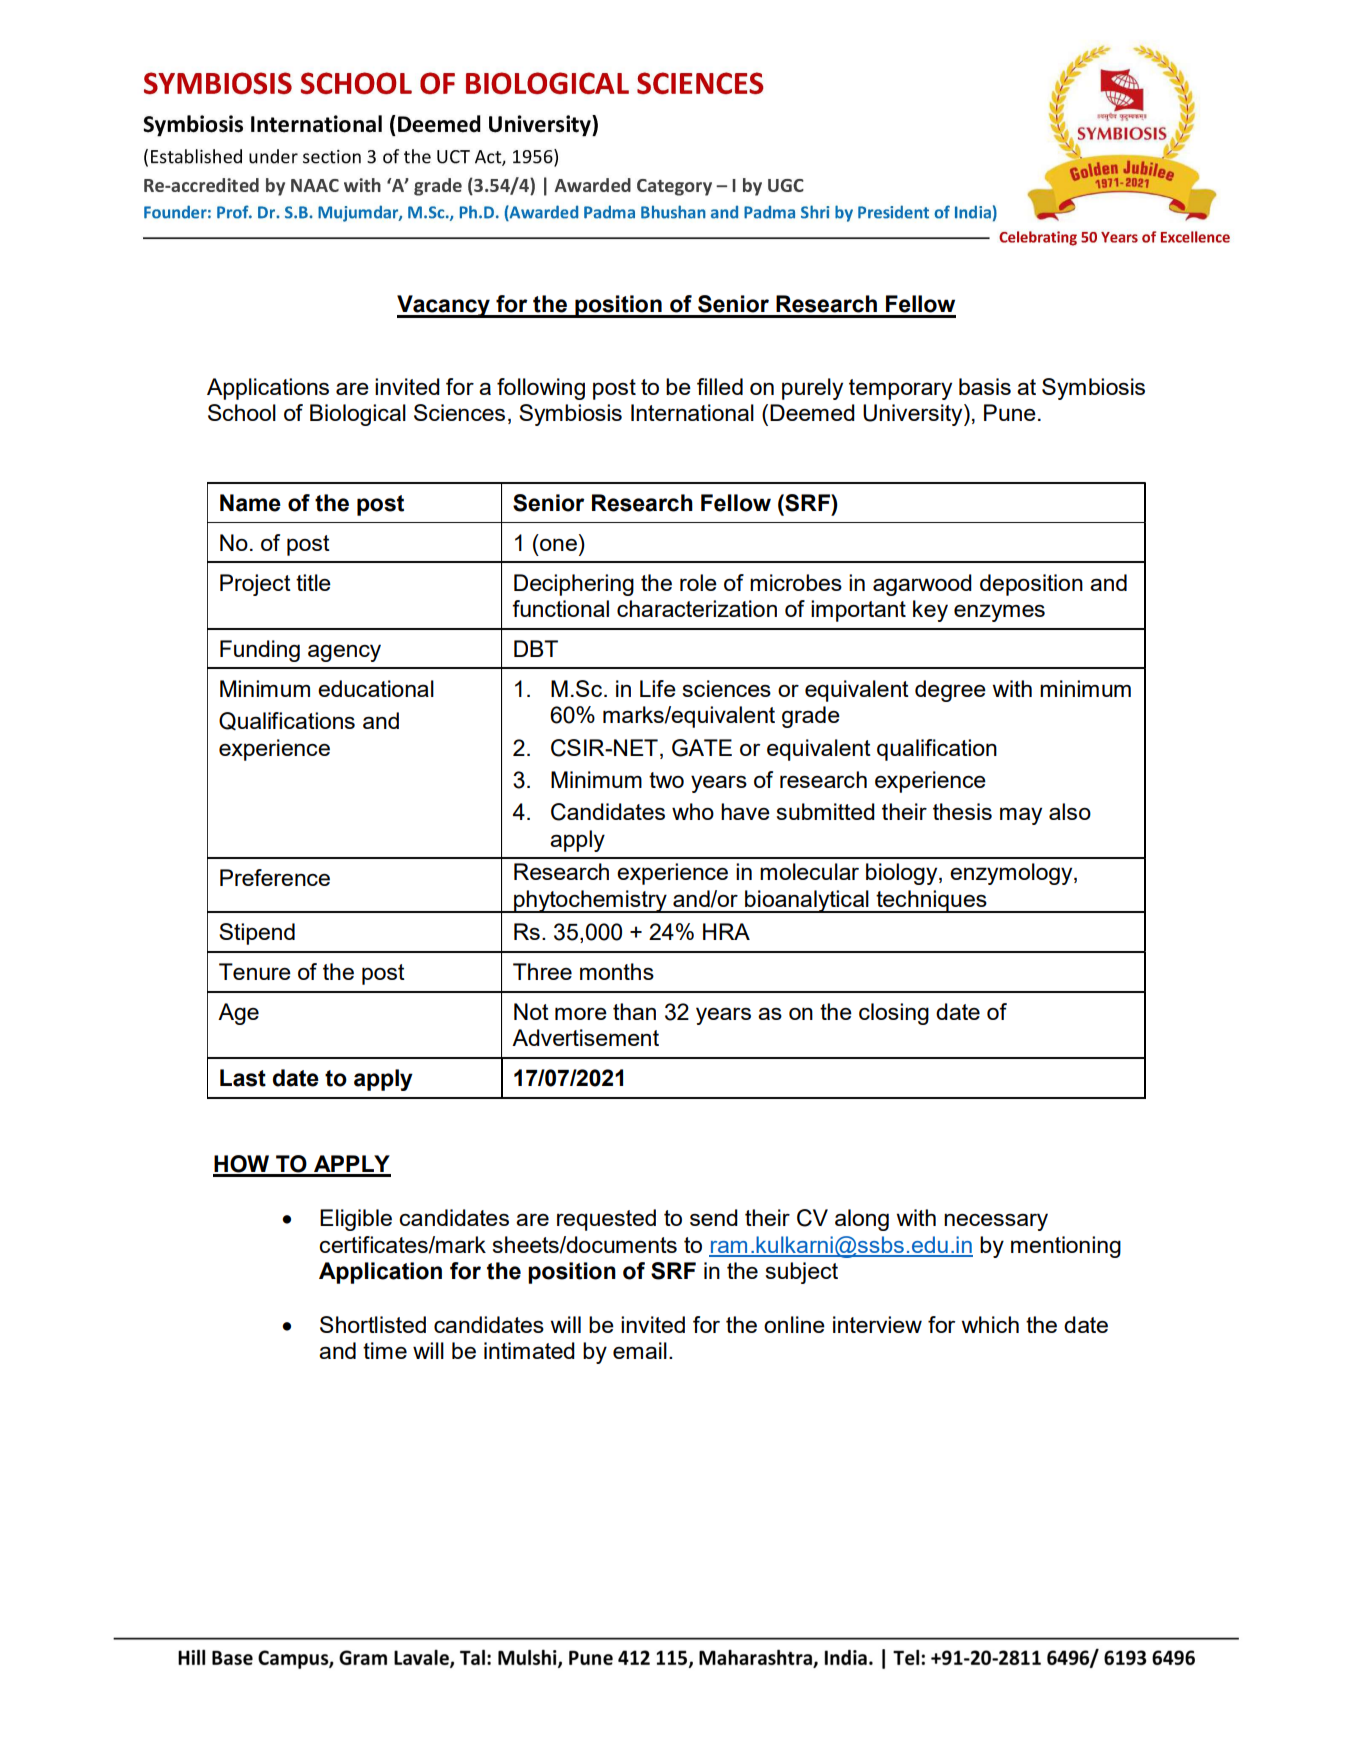 This screenshot has height=1749, width=1352. Describe the element at coordinates (990, 1324) in the screenshot. I see `which` at that location.
